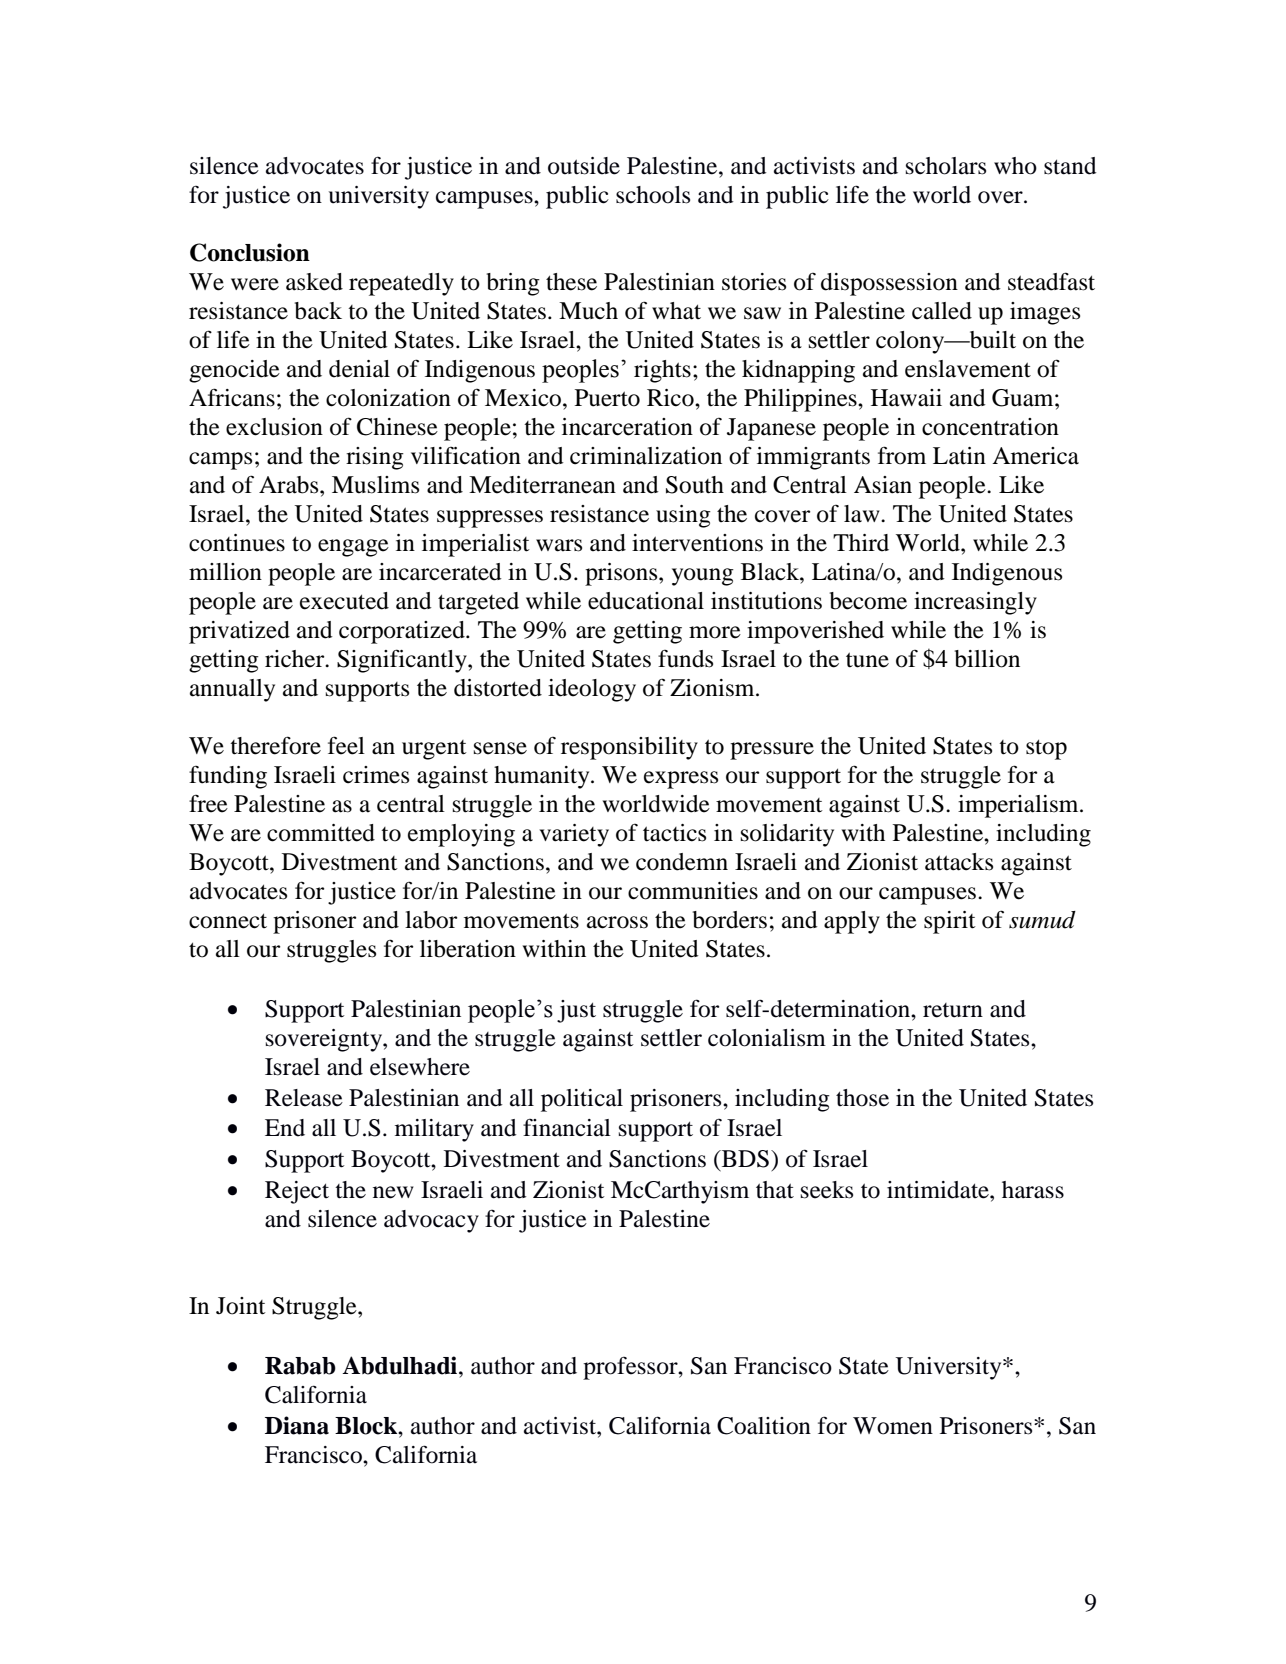  I want to click on Conclusion, so click(250, 252).
